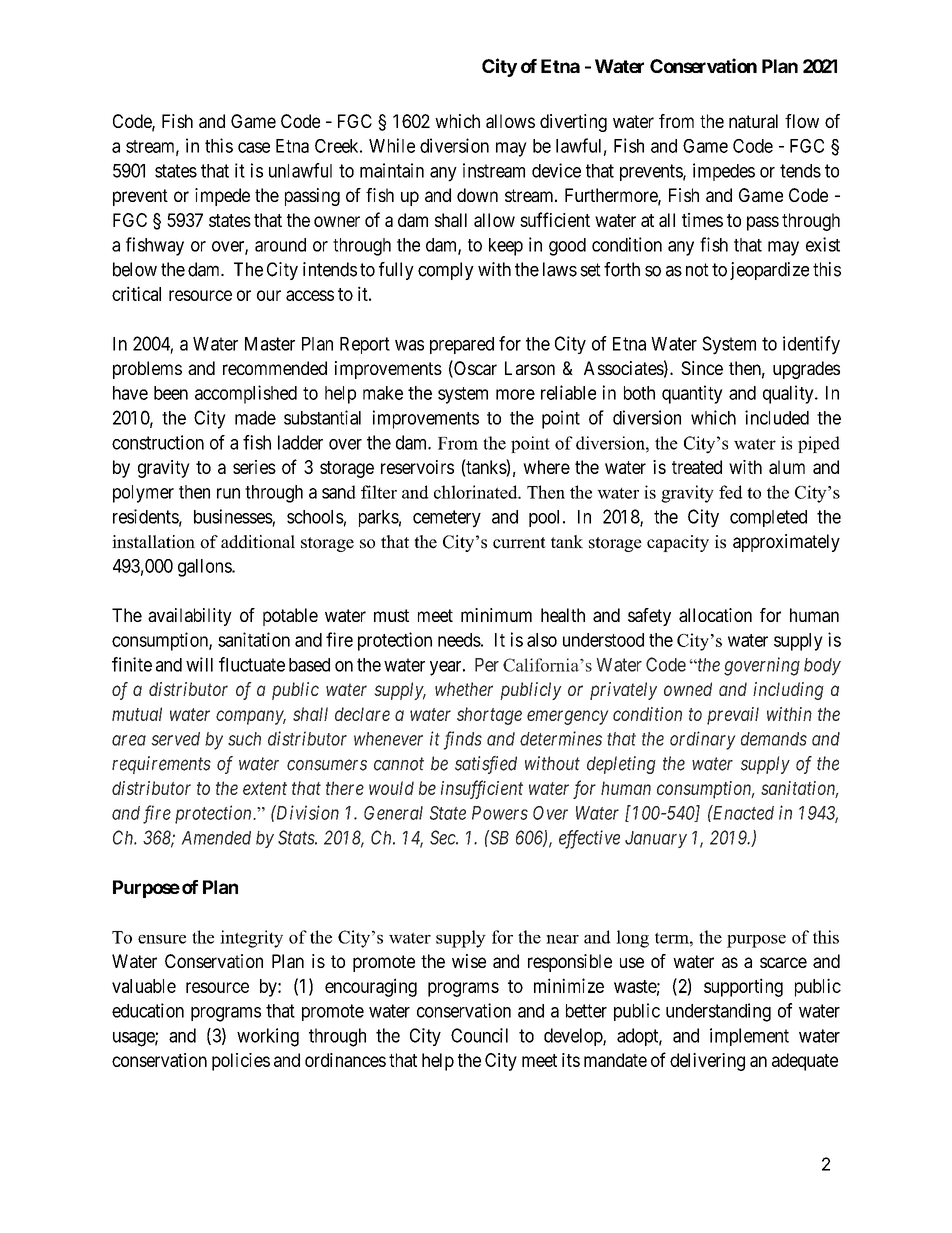  Describe the element at coordinates (462, 345) in the page. I see `prepared` at that location.
